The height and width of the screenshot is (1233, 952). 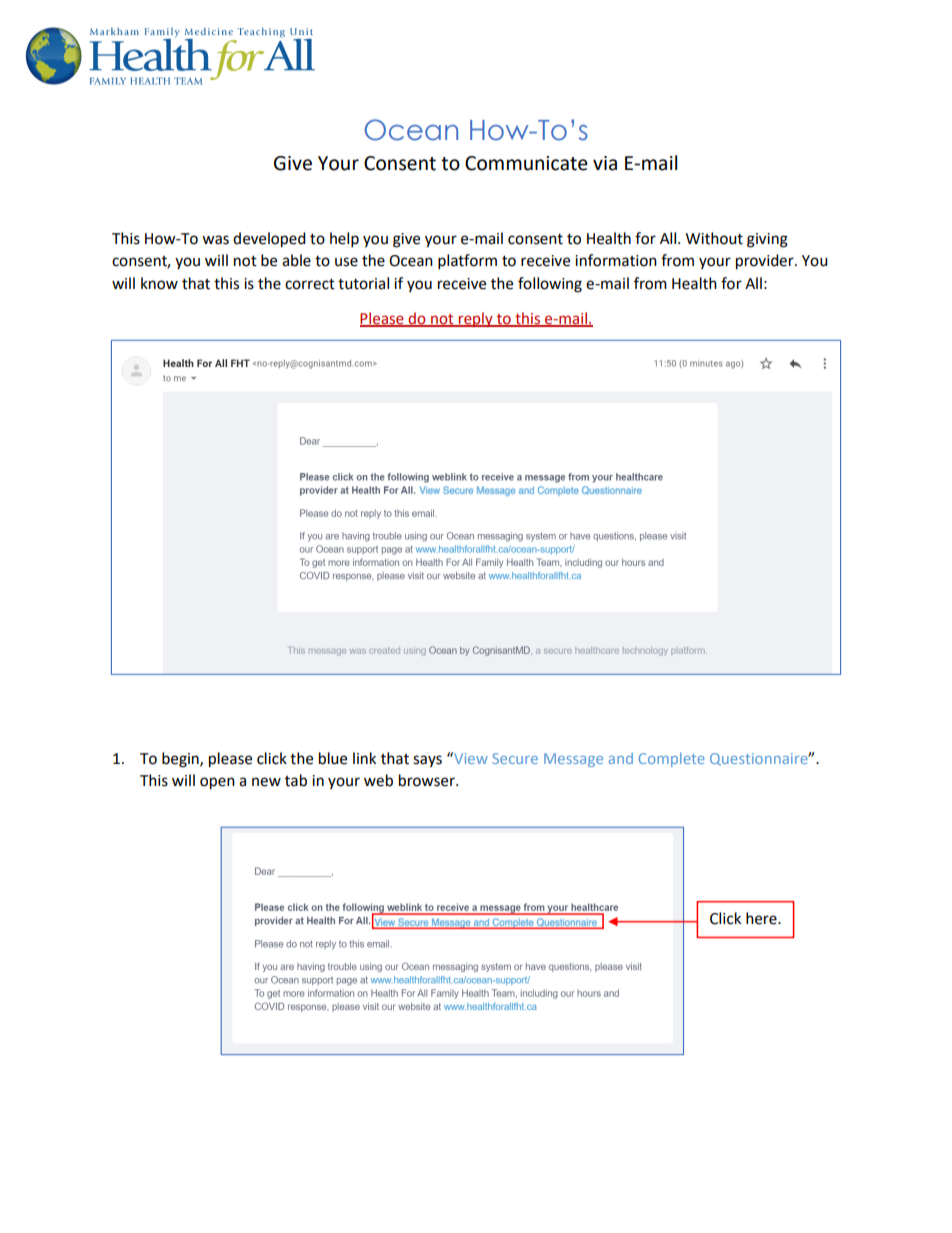 What do you see at coordinates (714, 238) in the screenshot?
I see `Without` at bounding box center [714, 238].
